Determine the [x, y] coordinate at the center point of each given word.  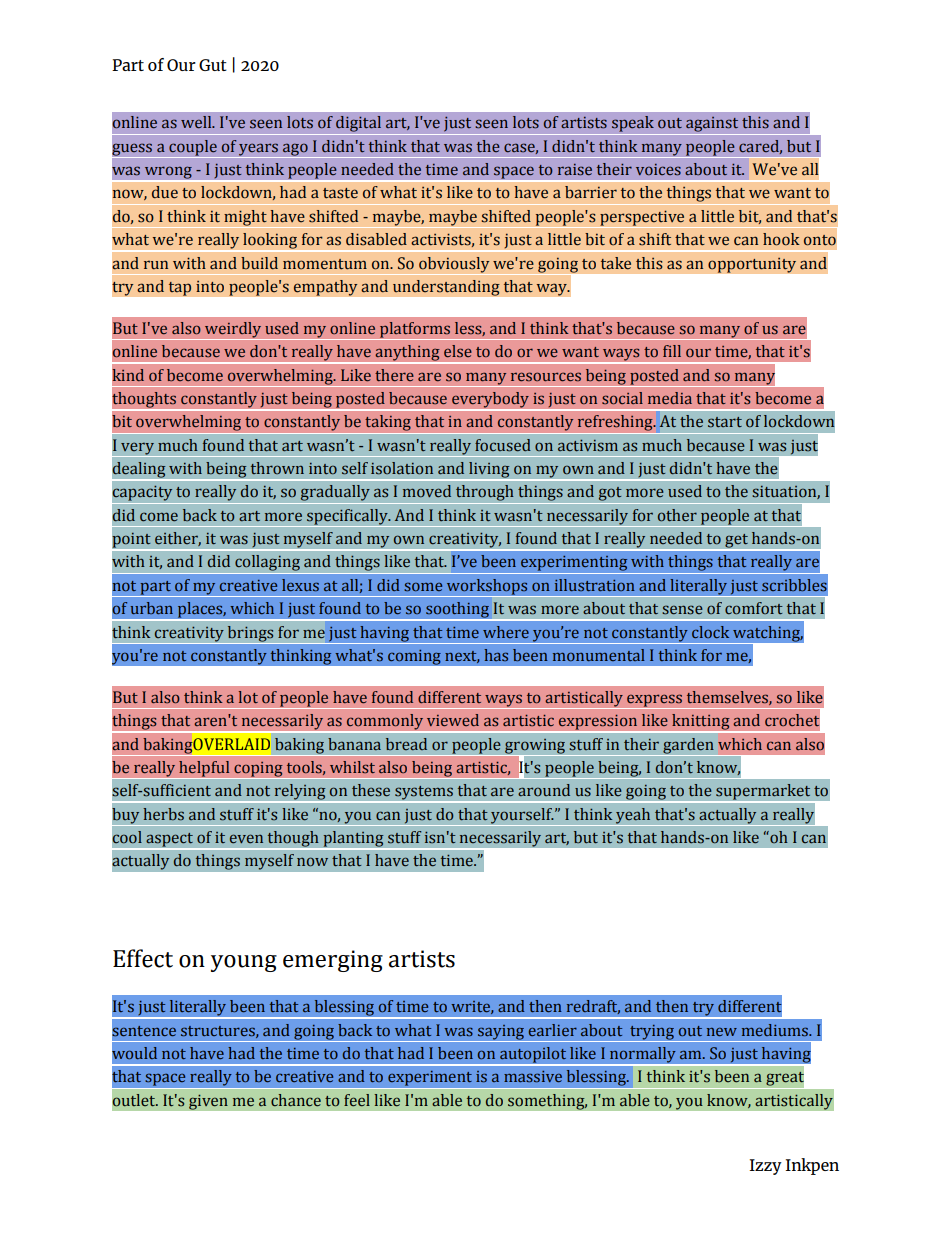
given [208, 1102]
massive [533, 1076]
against [712, 126]
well [197, 122]
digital [359, 125]
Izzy [765, 1167]
